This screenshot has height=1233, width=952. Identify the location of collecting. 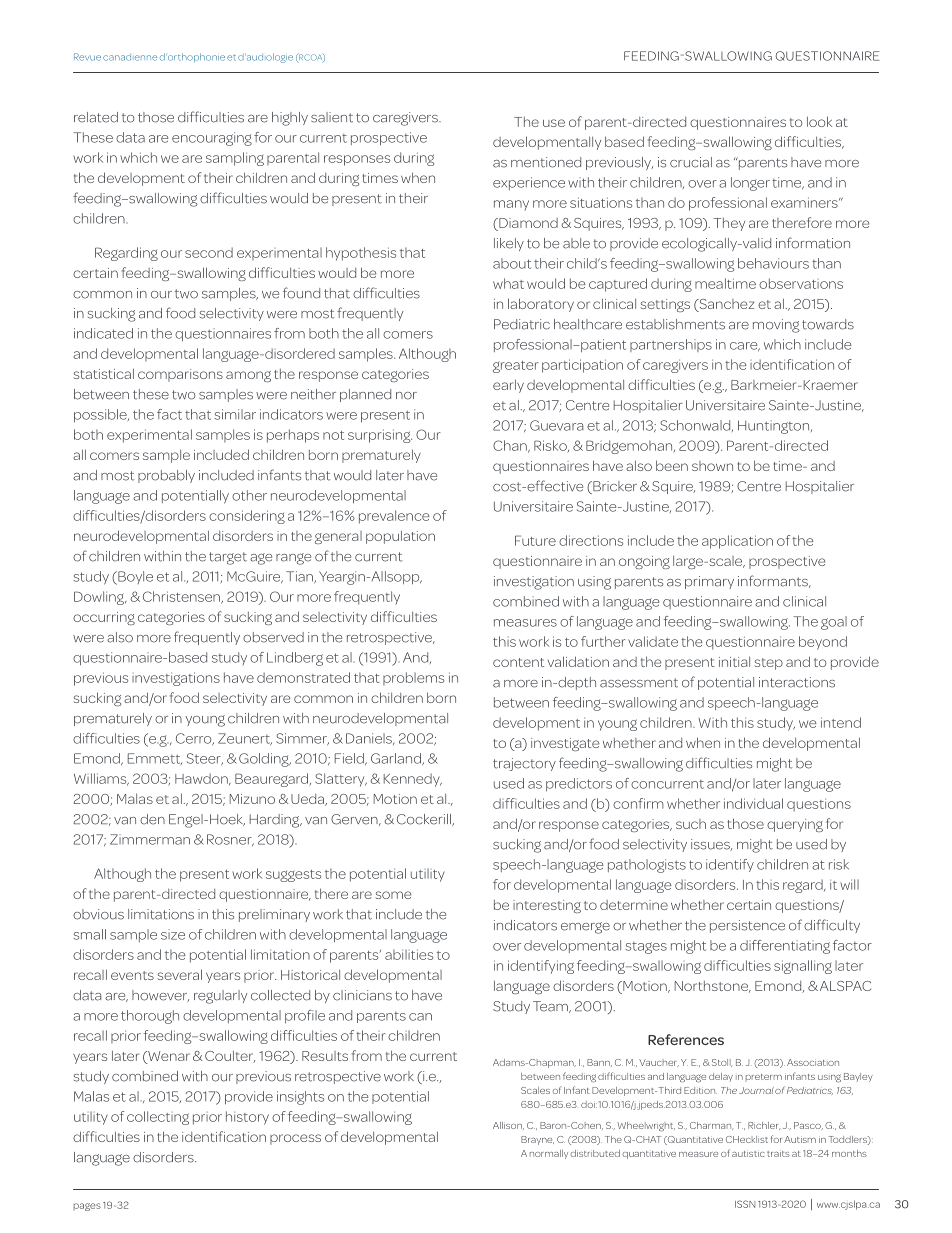
(158, 1118).
